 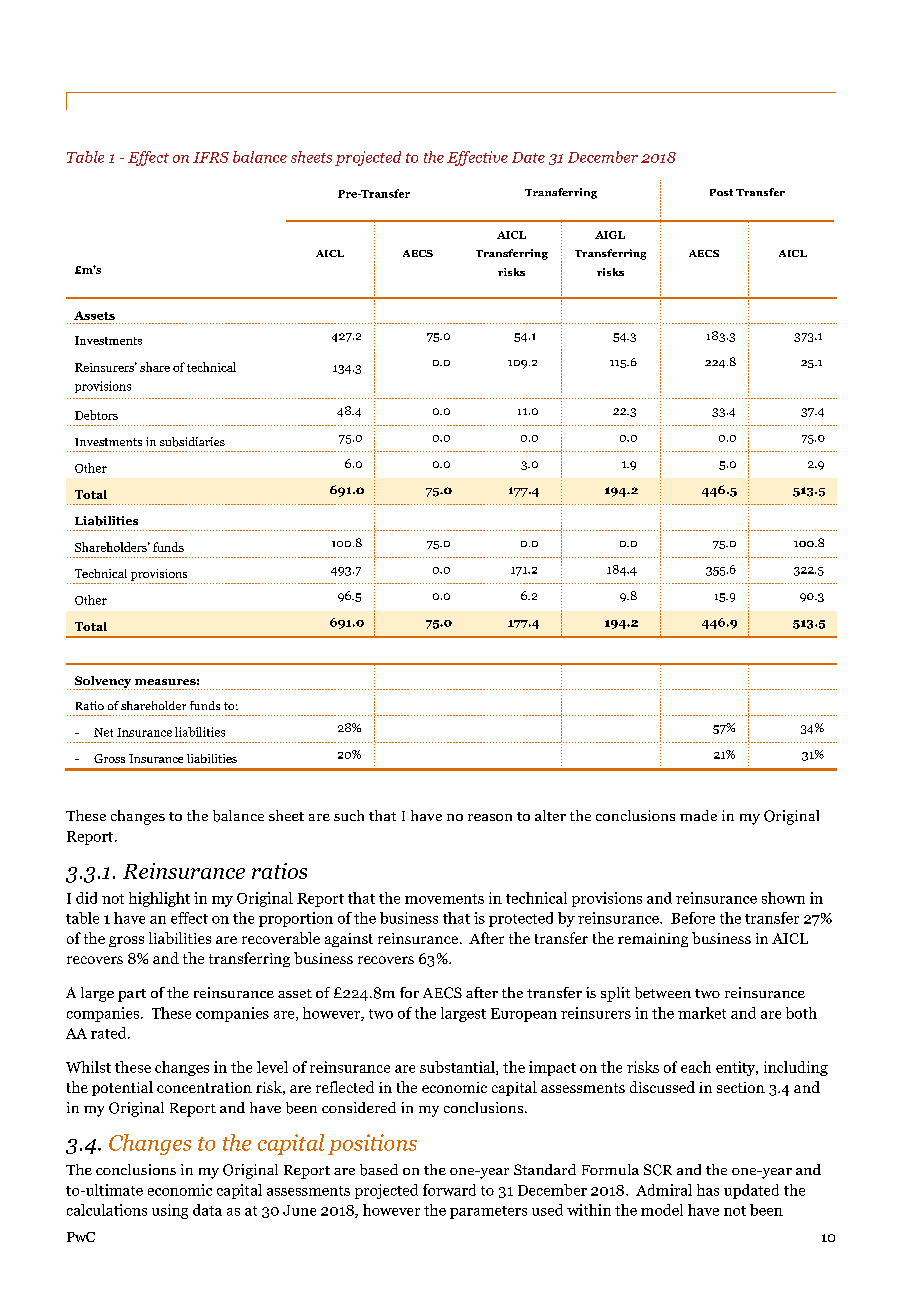 I want to click on highlight, so click(x=159, y=899).
